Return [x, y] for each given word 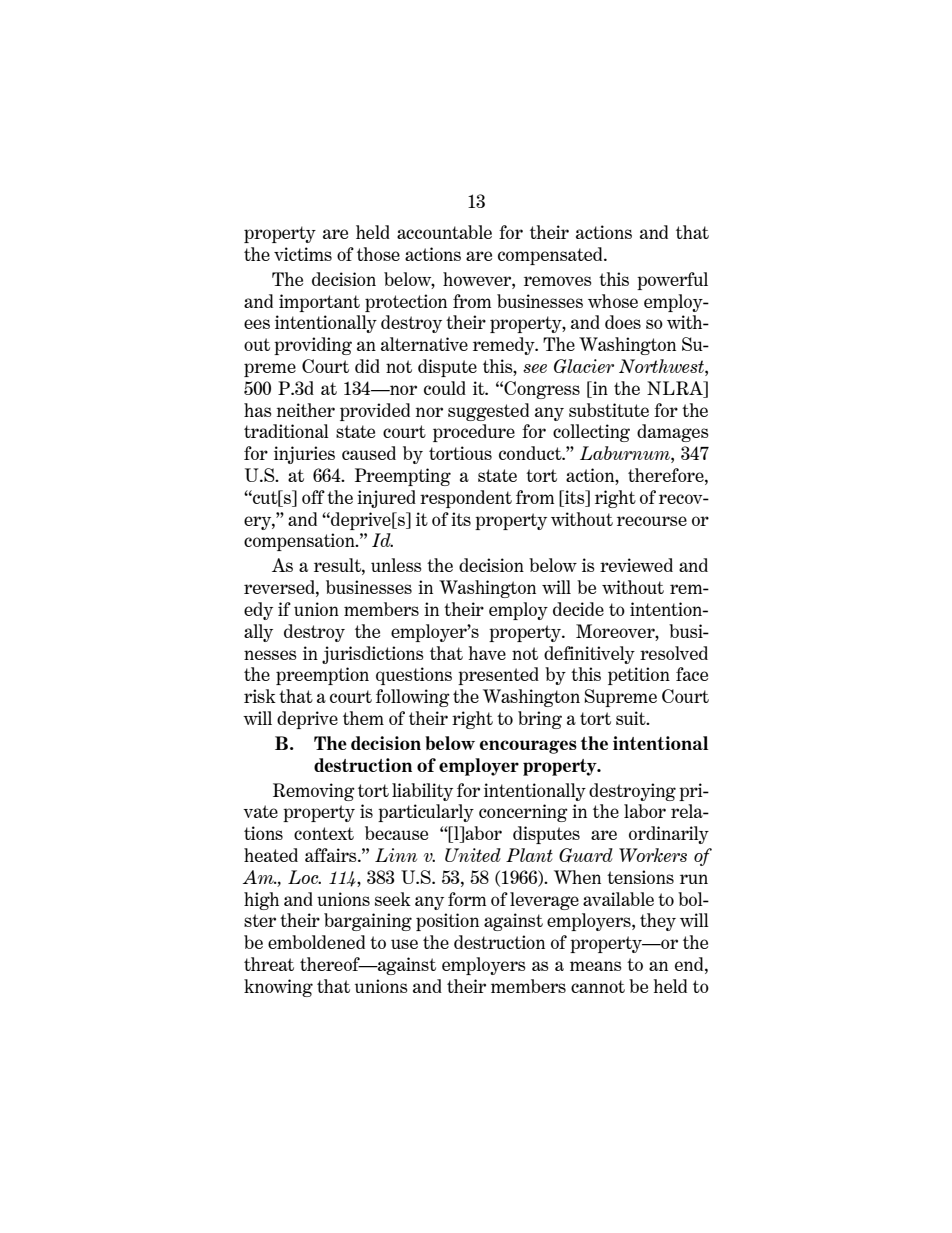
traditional [286, 431]
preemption [322, 676]
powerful [672, 281]
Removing [314, 792]
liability [422, 792]
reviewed [636, 565]
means [596, 966]
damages [673, 433]
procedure [474, 433]
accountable [444, 232]
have [487, 653]
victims [303, 254]
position [447, 922]
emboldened [316, 942]
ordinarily [669, 835]
